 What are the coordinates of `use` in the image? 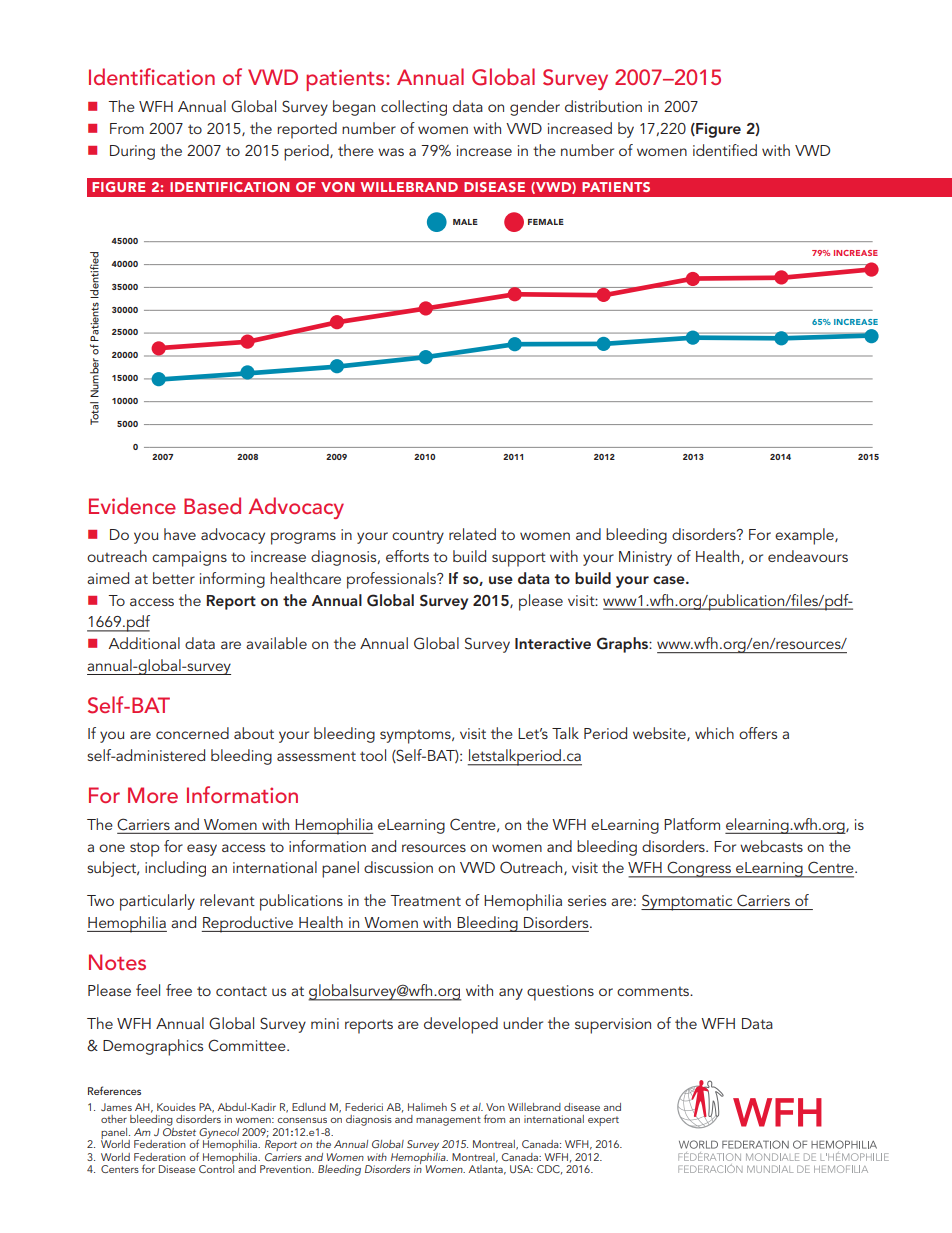 It's located at (501, 580).
